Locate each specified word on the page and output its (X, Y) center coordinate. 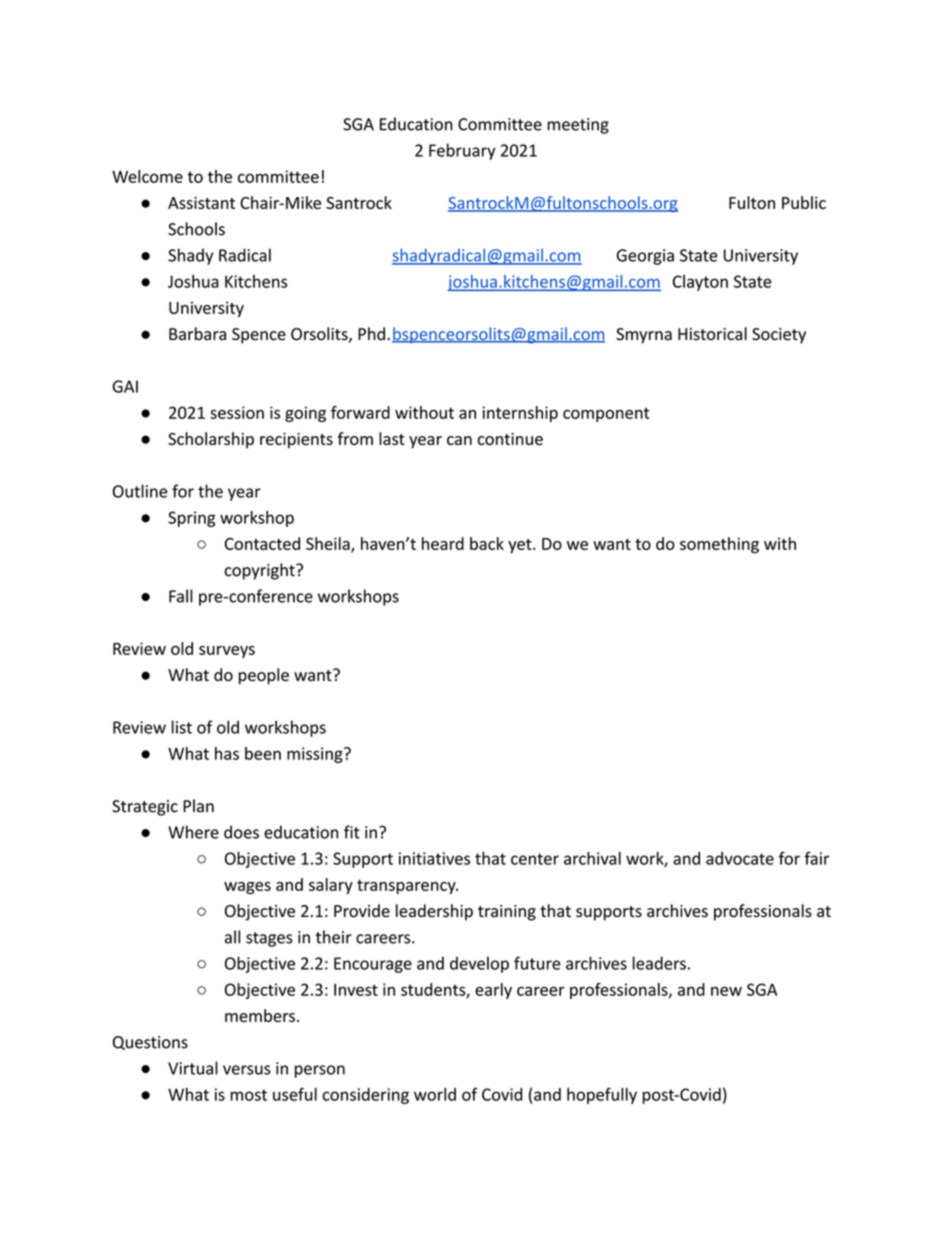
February (462, 151)
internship (520, 414)
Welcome (147, 176)
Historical (712, 334)
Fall (181, 596)
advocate (740, 858)
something (719, 545)
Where (193, 832)
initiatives (434, 858)
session (237, 412)
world (435, 1094)
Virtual (193, 1068)
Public (804, 202)
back (487, 543)
